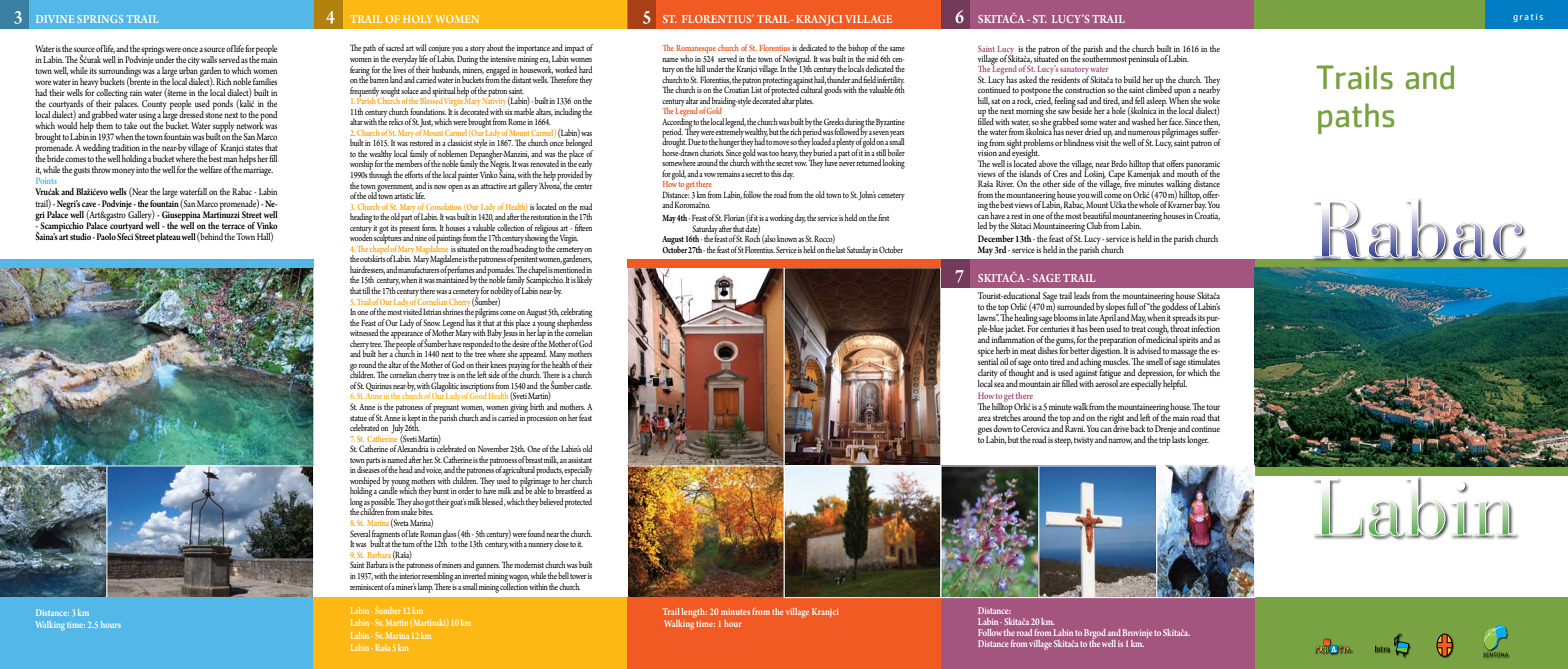  Describe the element at coordinates (694, 613) in the screenshot. I see `length` at that location.
